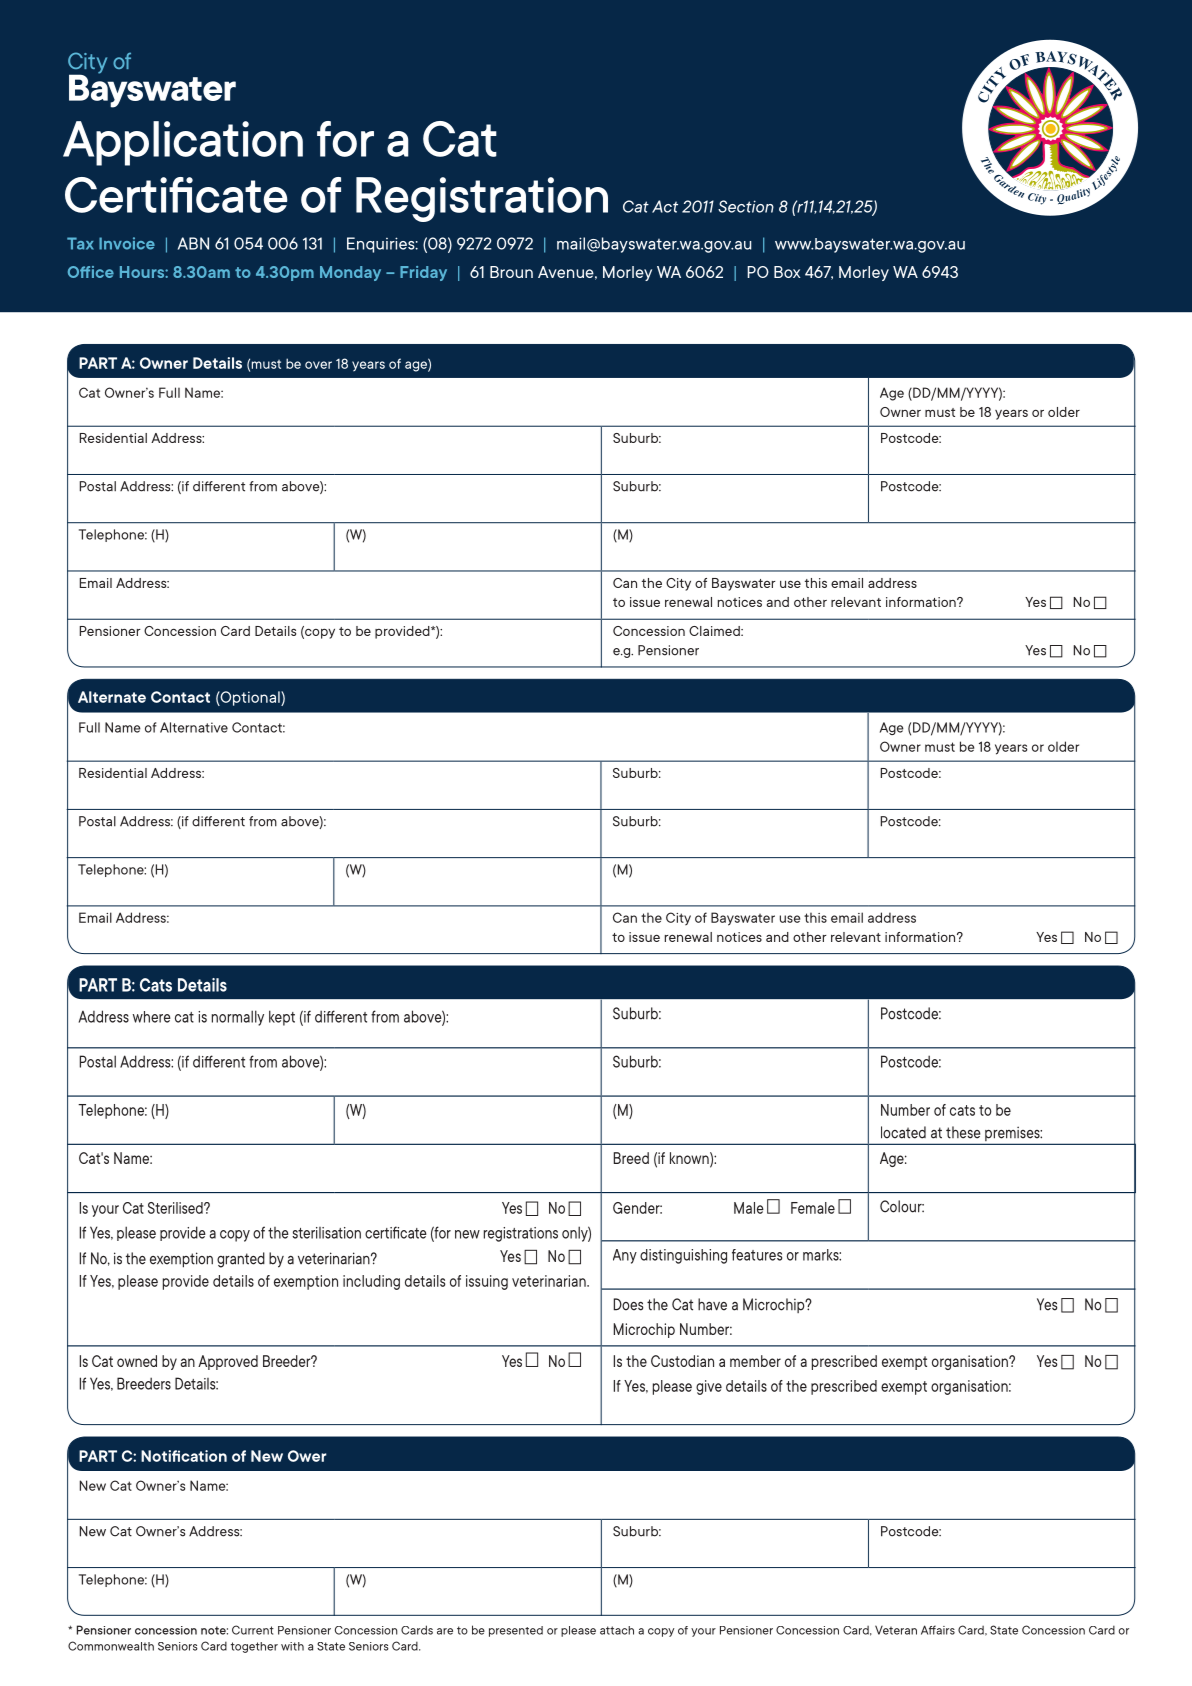 The height and width of the page is (1686, 1192). What do you see at coordinates (516, 1631) in the page?
I see `presented` at bounding box center [516, 1631].
